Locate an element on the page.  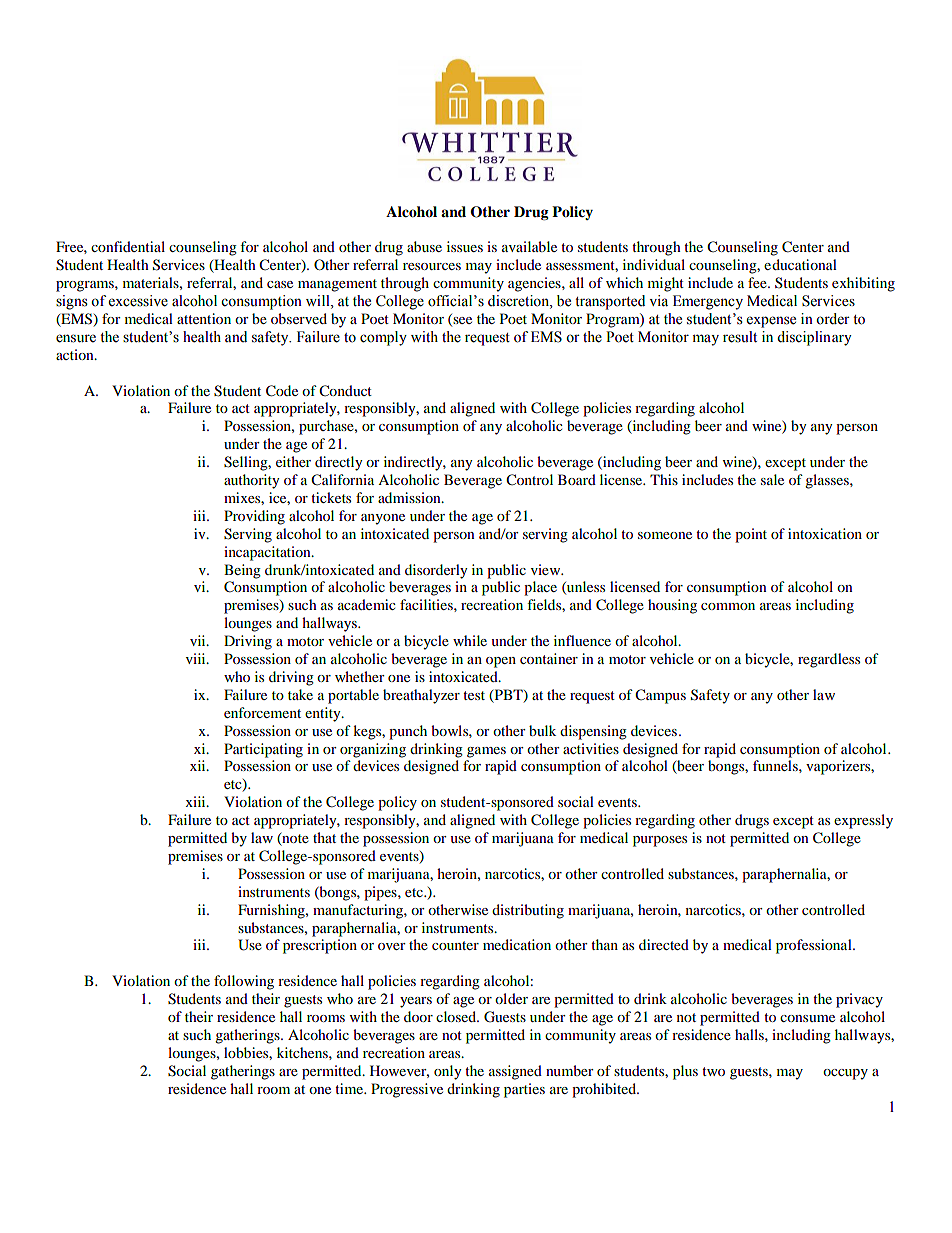
viii is located at coordinates (197, 658).
